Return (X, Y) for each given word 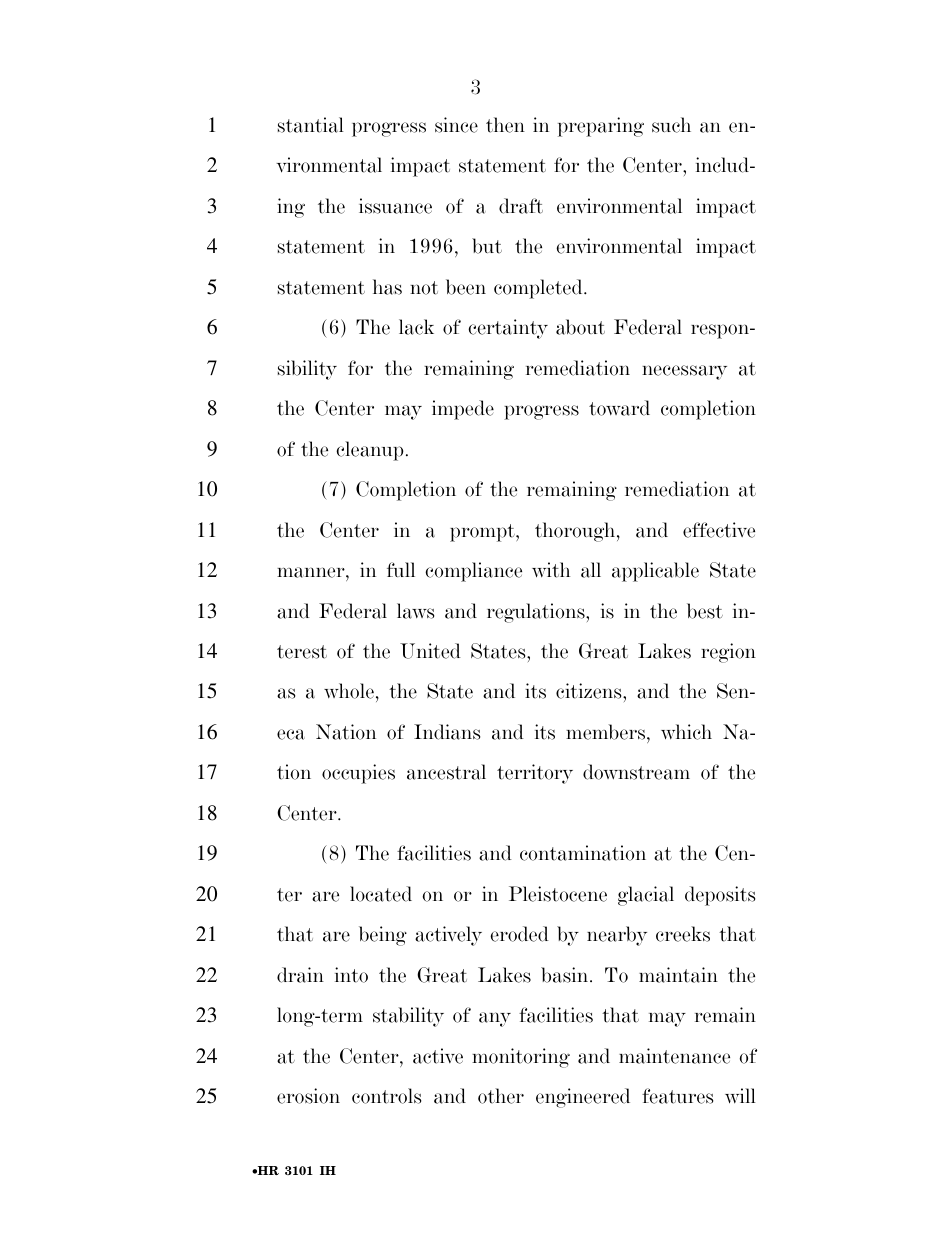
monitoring (521, 1058)
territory (535, 774)
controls (386, 1096)
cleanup (370, 451)
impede (463, 410)
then (505, 125)
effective (719, 530)
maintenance (674, 1056)
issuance (395, 206)
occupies (358, 774)
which (686, 732)
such (671, 125)
